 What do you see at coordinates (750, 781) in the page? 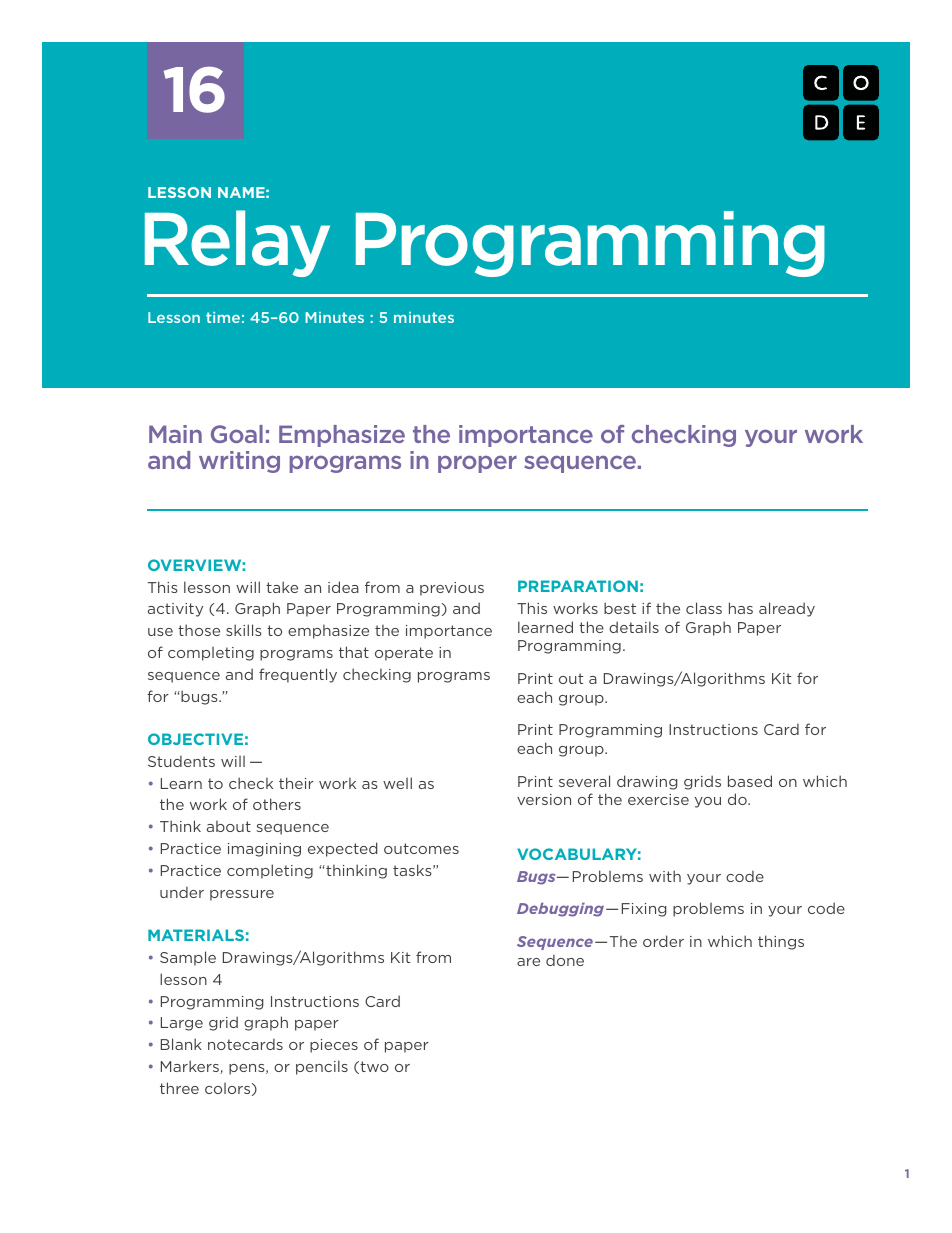
I see `based` at bounding box center [750, 781].
